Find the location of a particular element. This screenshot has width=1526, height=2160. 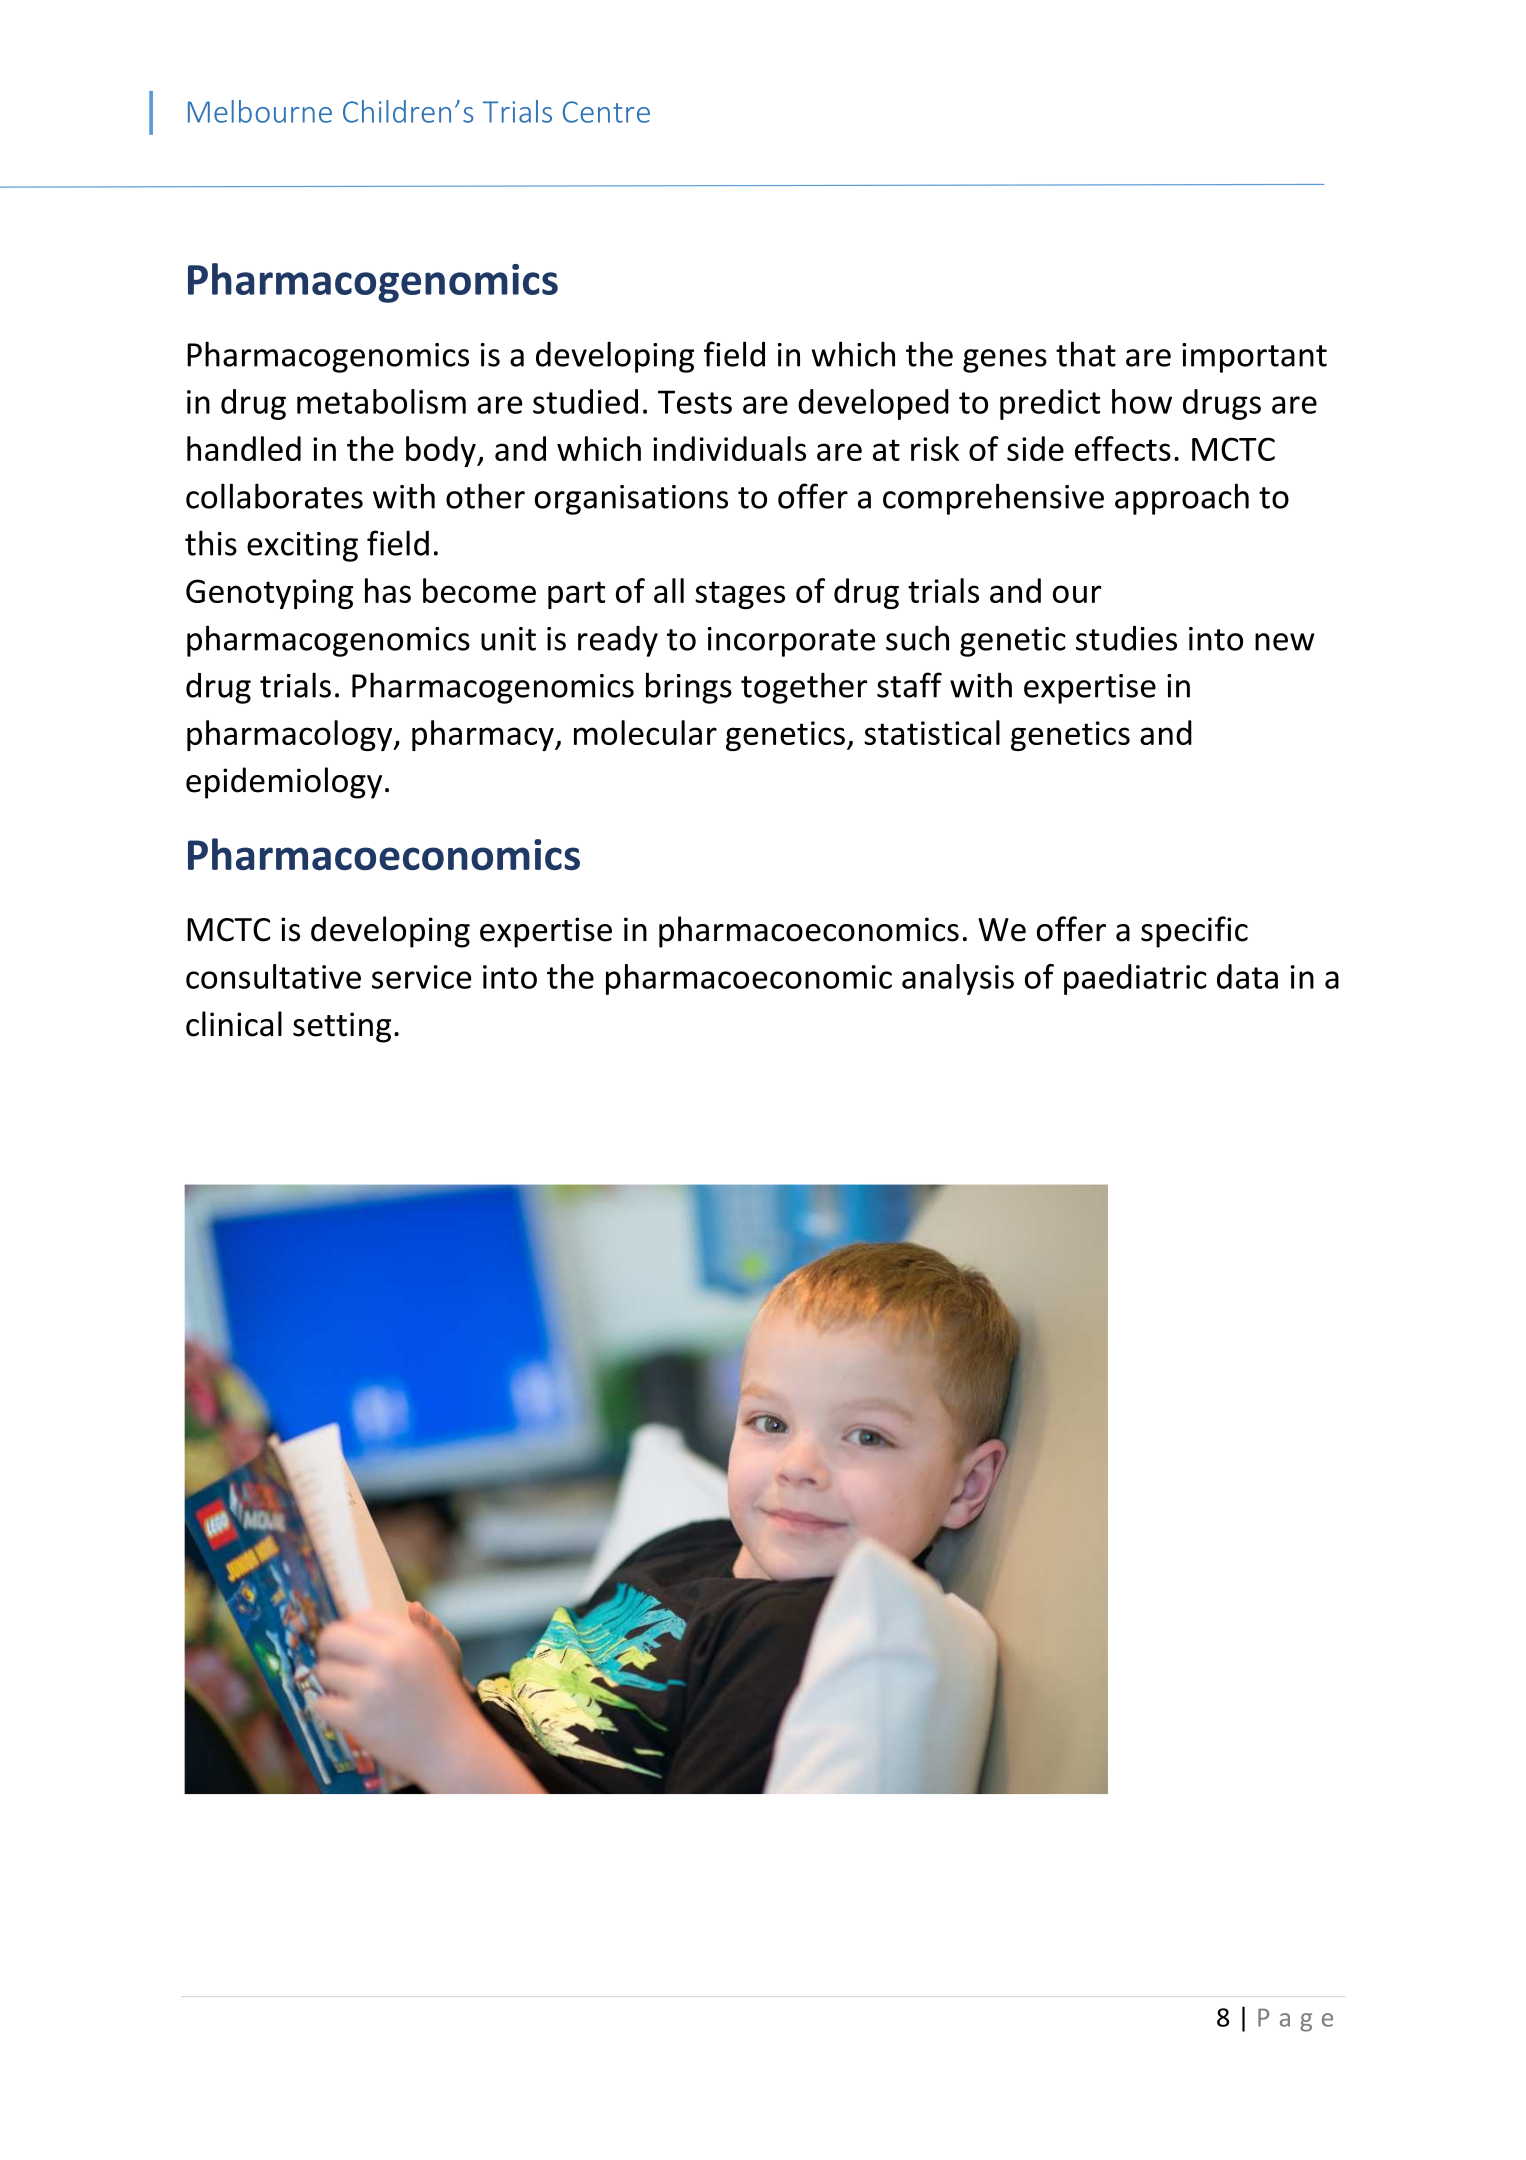

metabolism is located at coordinates (381, 401).
